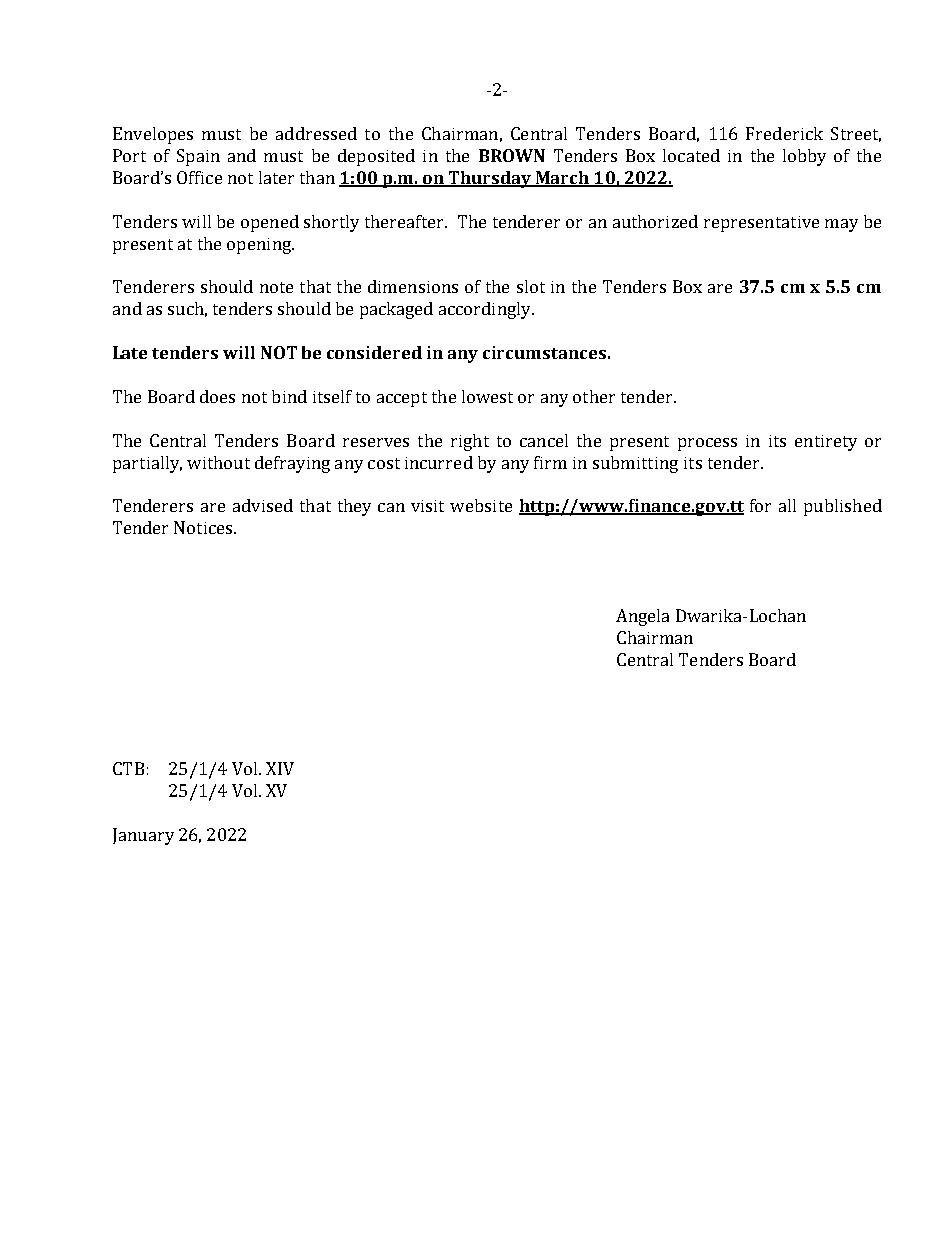  I want to click on lobby, so click(804, 157).
